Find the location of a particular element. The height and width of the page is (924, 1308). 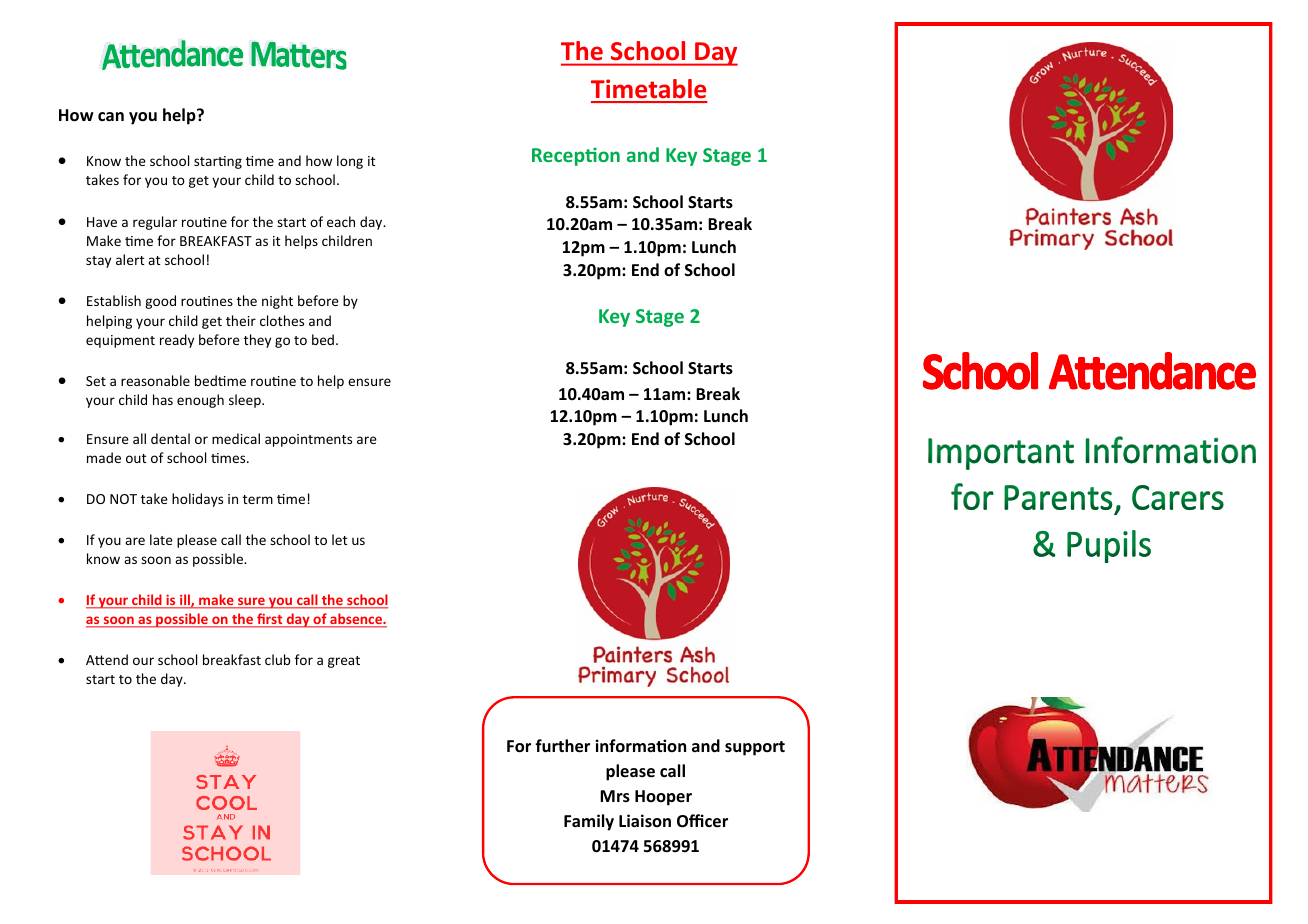

Attend is located at coordinates (107, 659).
